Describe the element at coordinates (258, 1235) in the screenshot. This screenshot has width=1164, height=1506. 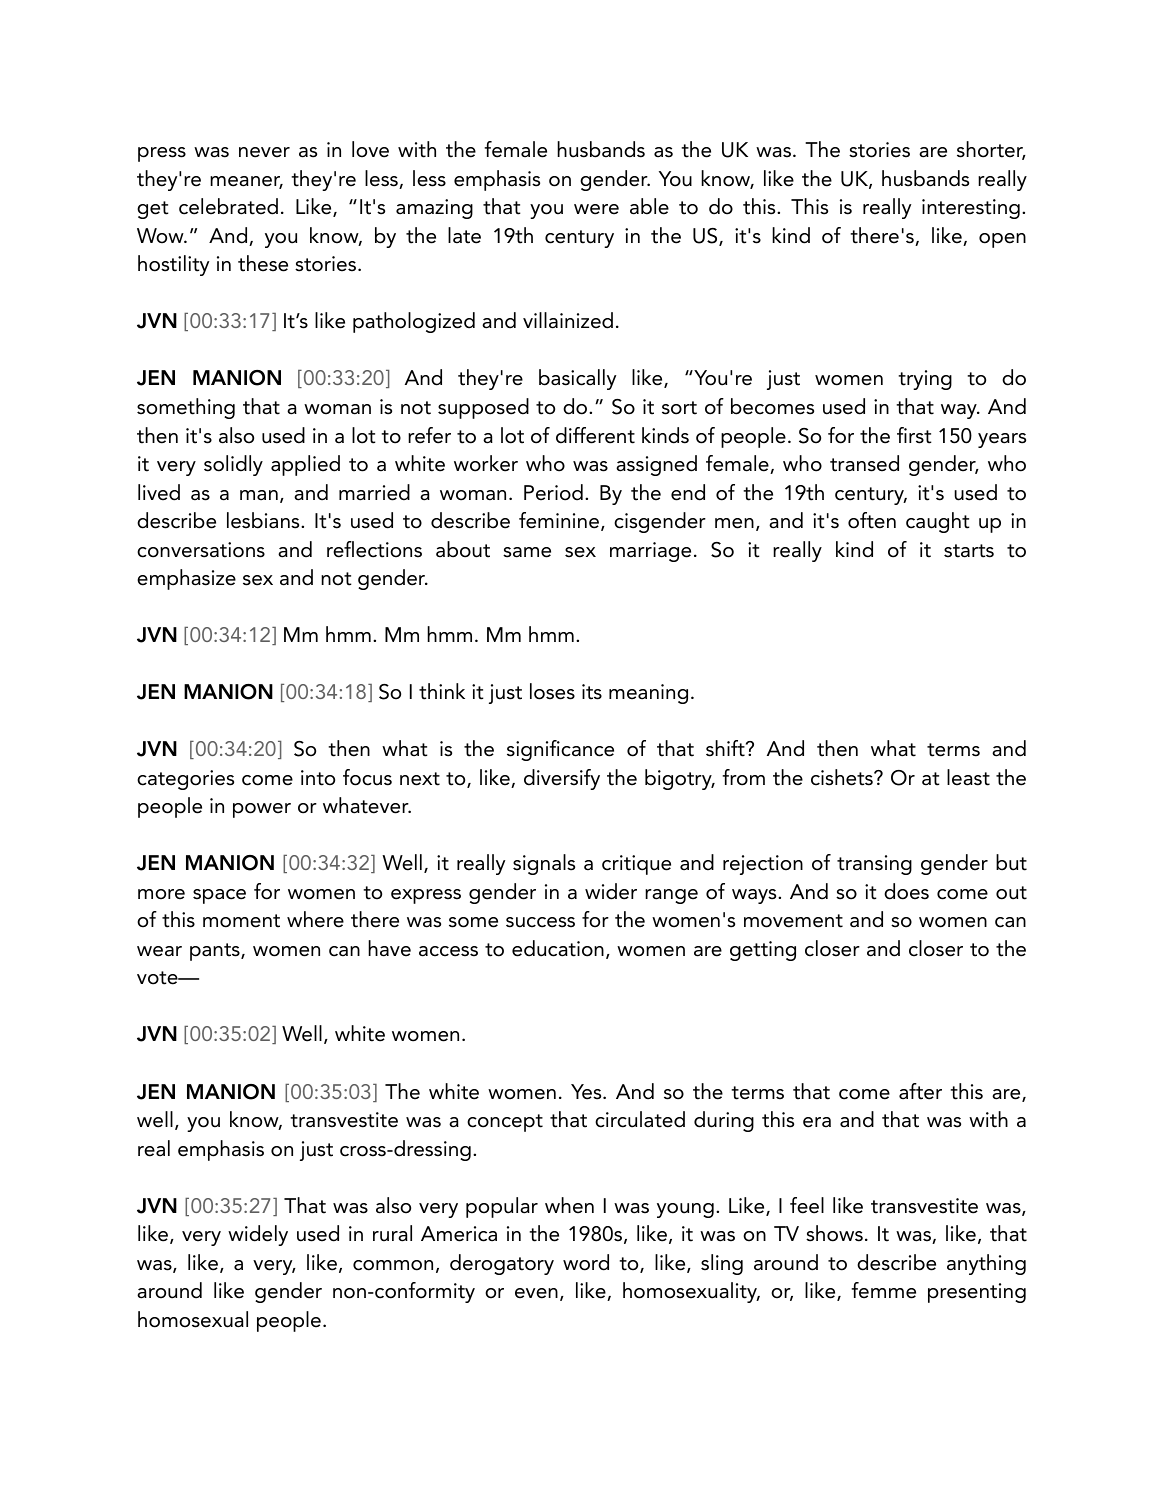
I see `widely` at that location.
